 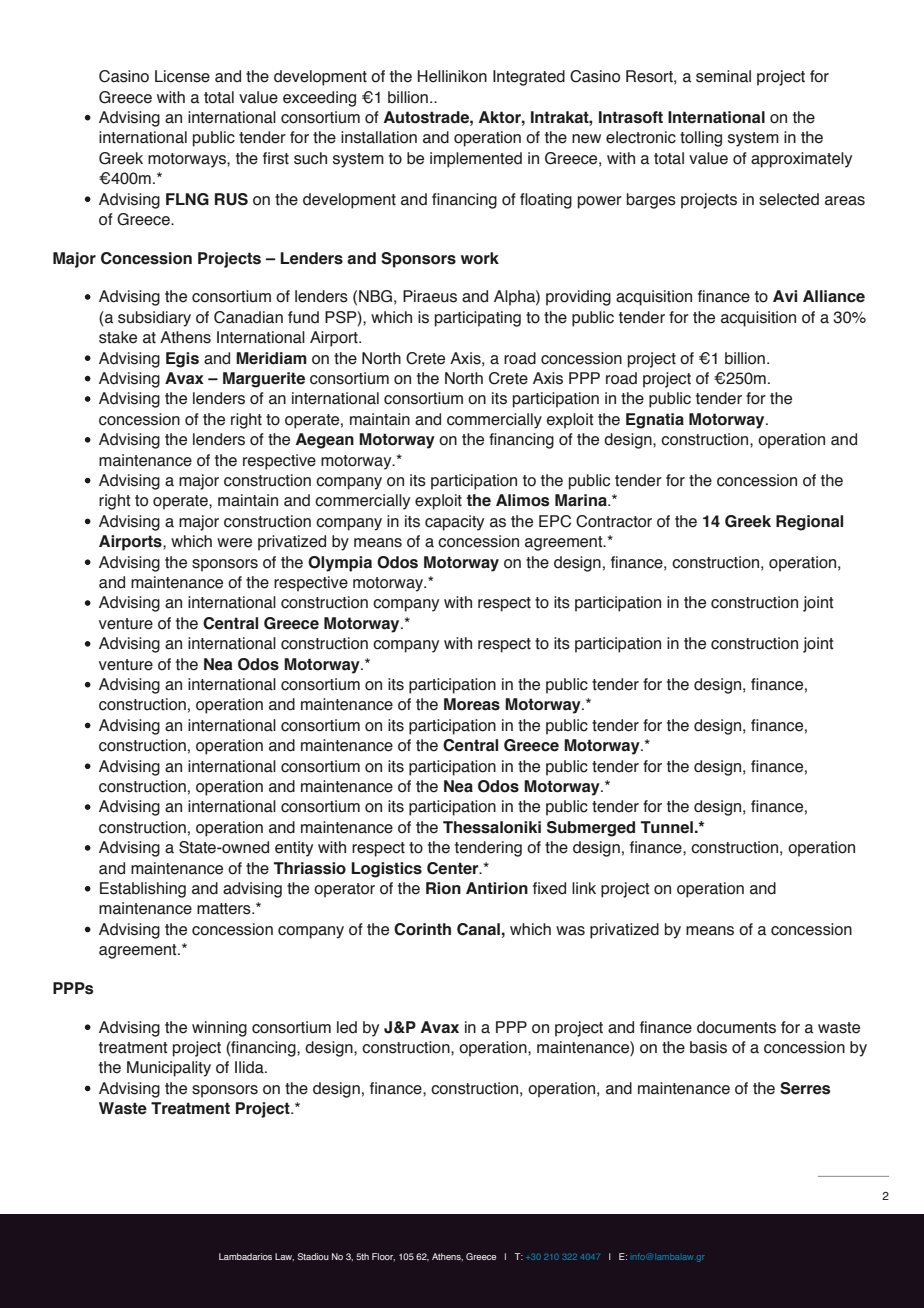 I want to click on License, so click(x=182, y=76).
